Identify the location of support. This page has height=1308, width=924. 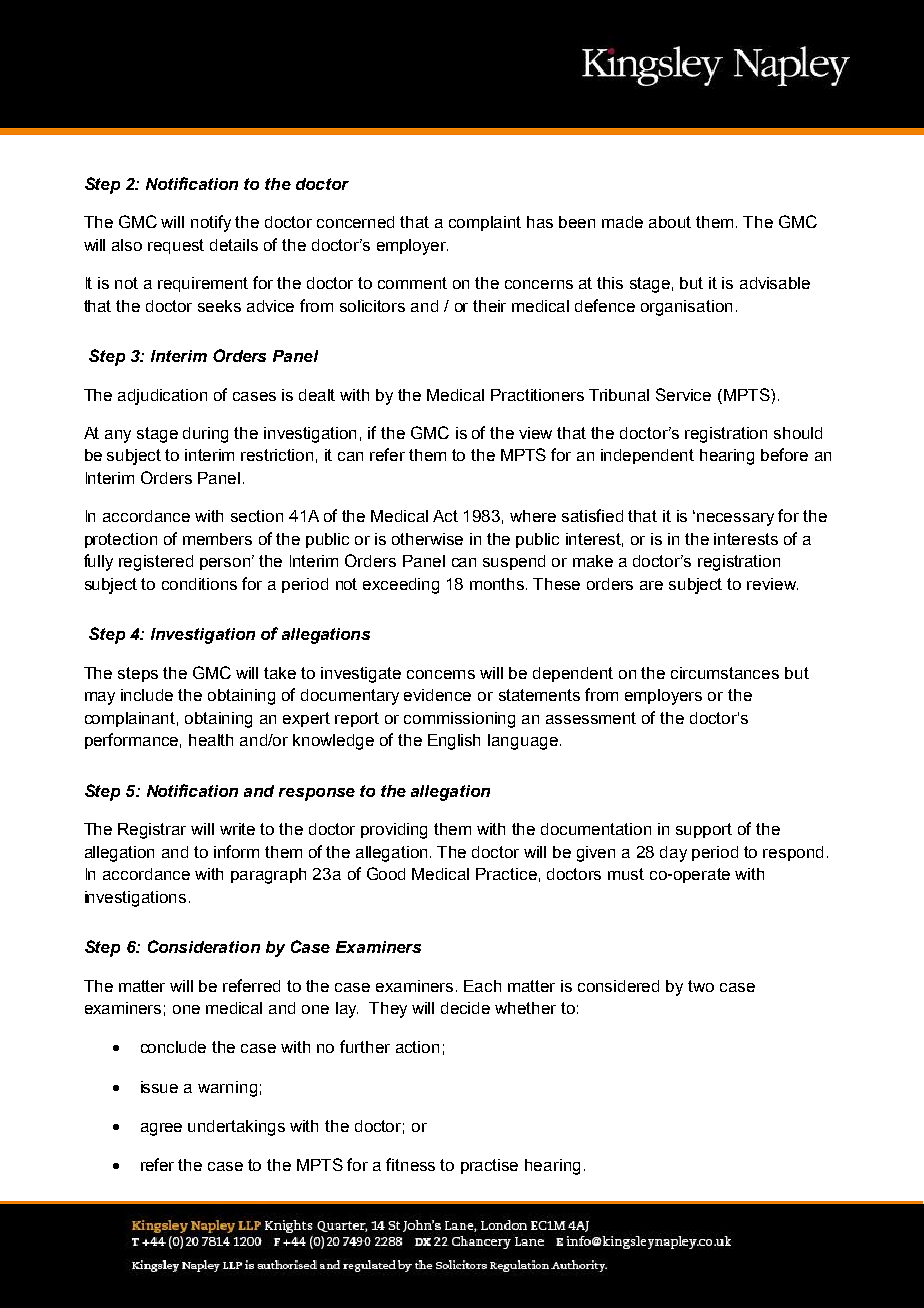
(704, 830).
